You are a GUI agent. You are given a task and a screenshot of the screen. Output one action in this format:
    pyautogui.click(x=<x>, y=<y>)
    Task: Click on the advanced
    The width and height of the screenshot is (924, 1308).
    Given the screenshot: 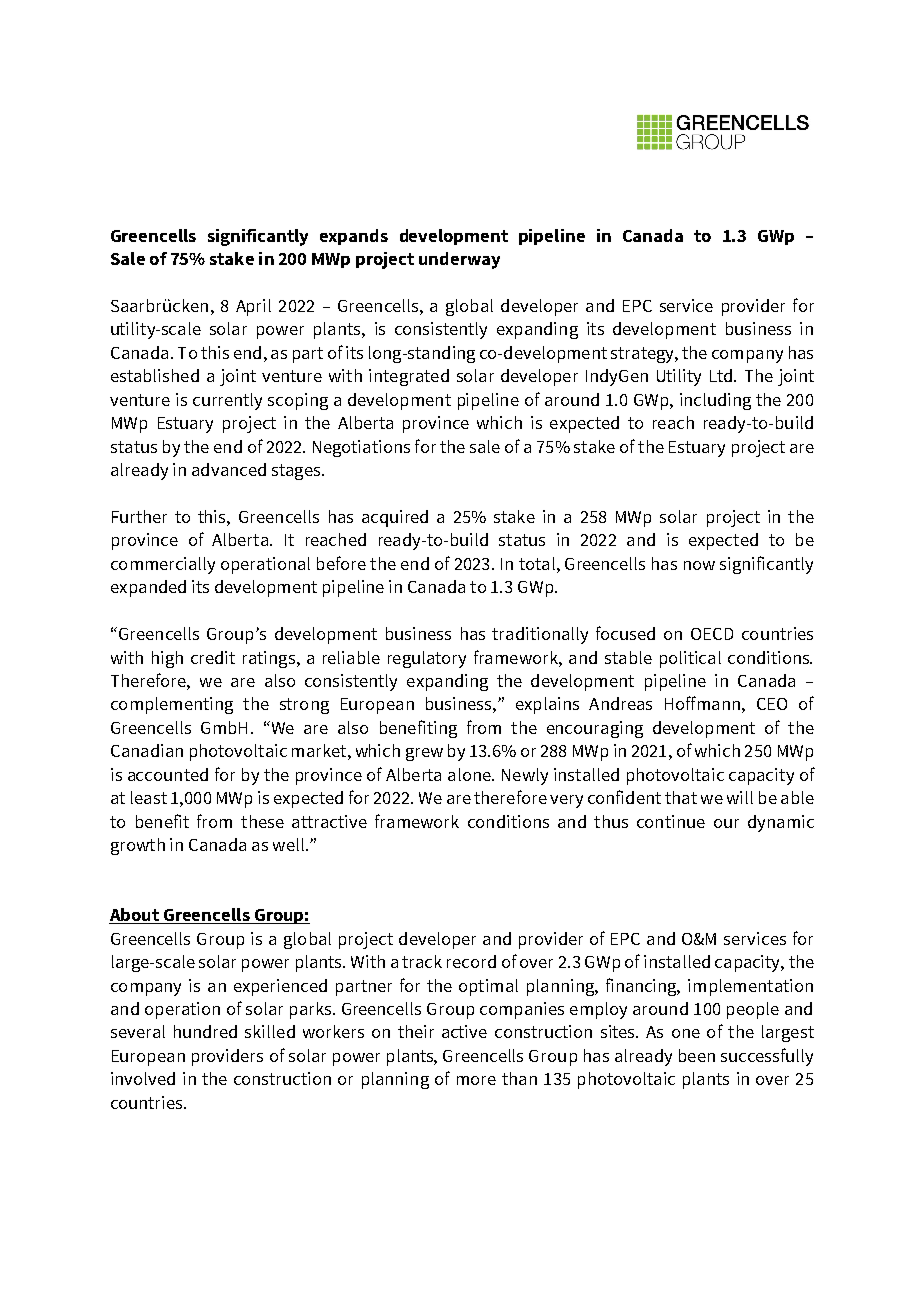 What is the action you would take?
    pyautogui.click(x=229, y=469)
